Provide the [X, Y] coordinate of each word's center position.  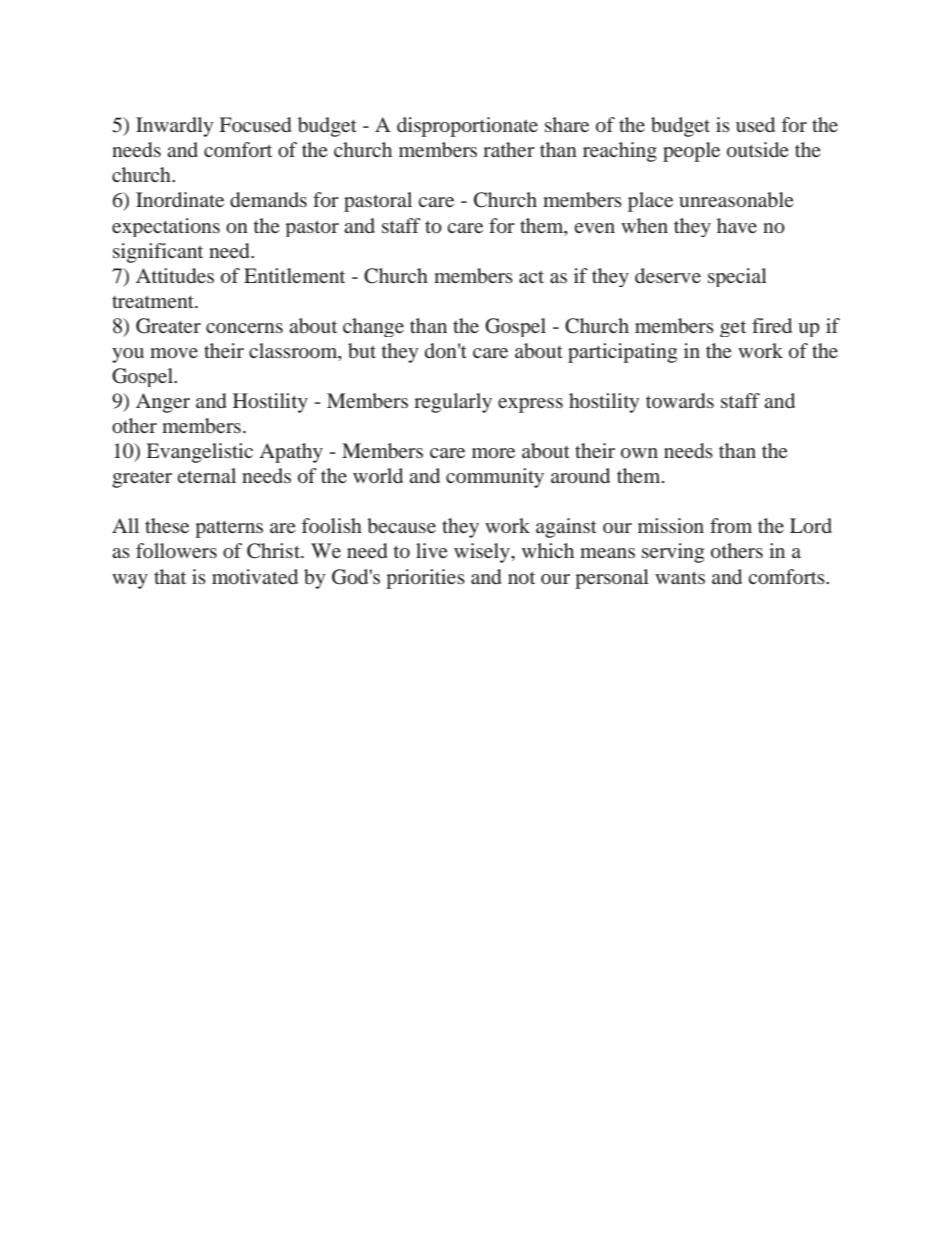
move [174, 353]
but [362, 350]
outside [758, 149]
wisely [483, 553]
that [170, 576]
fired [772, 325]
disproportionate [467, 127]
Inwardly [174, 127]
